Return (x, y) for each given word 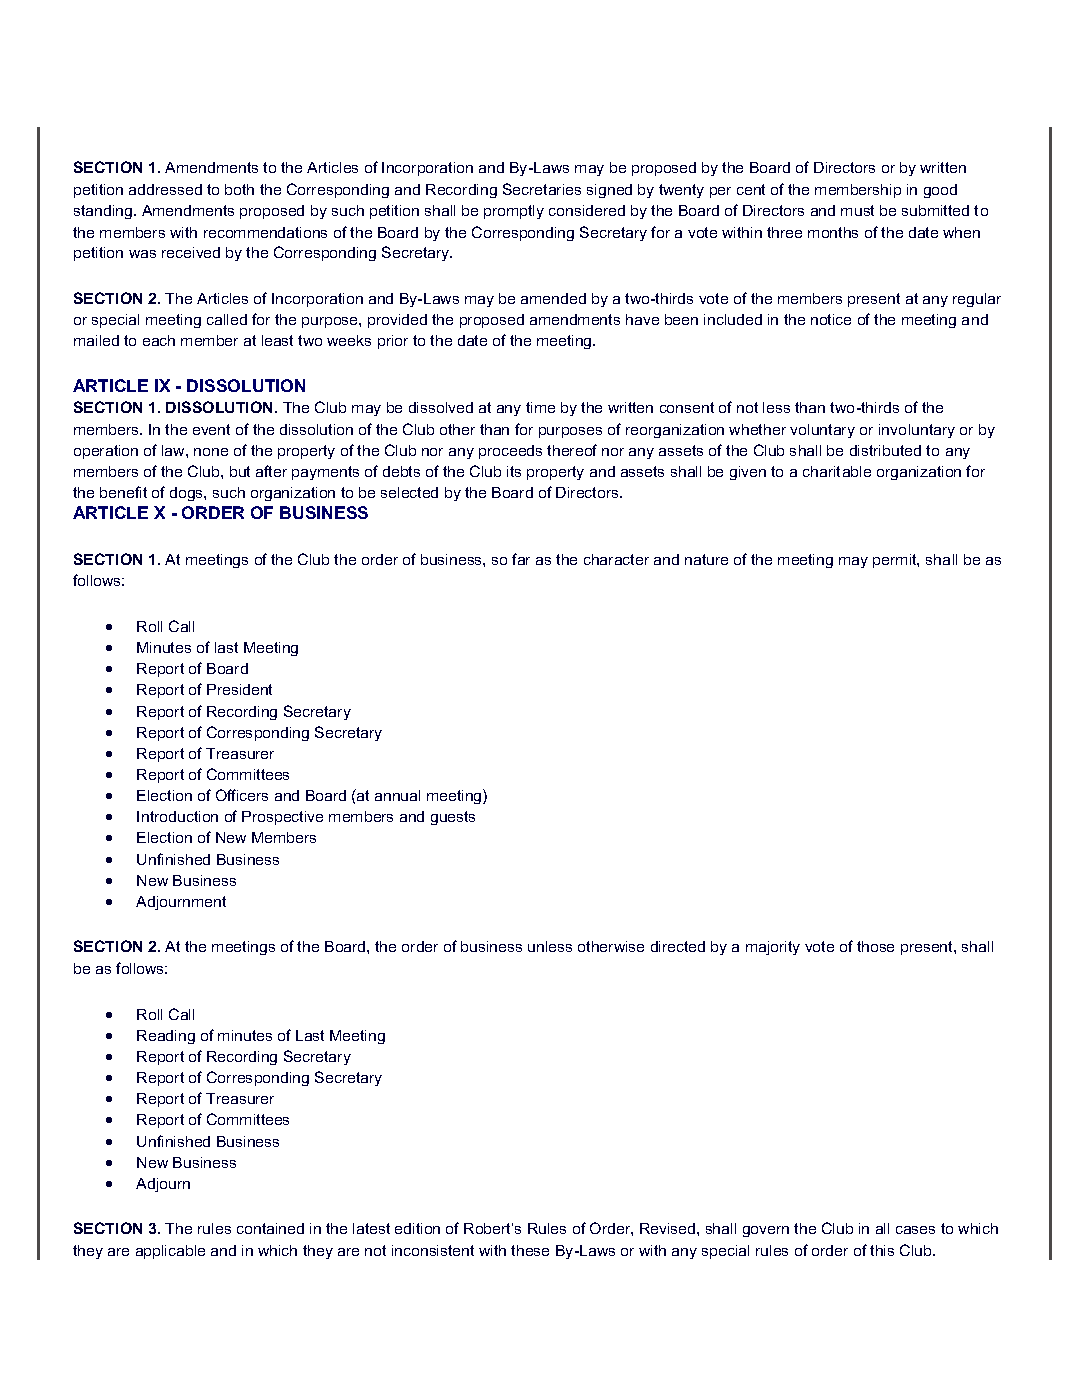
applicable (170, 1252)
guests (453, 818)
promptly (514, 212)
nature (706, 559)
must (857, 210)
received (191, 252)
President (239, 689)
